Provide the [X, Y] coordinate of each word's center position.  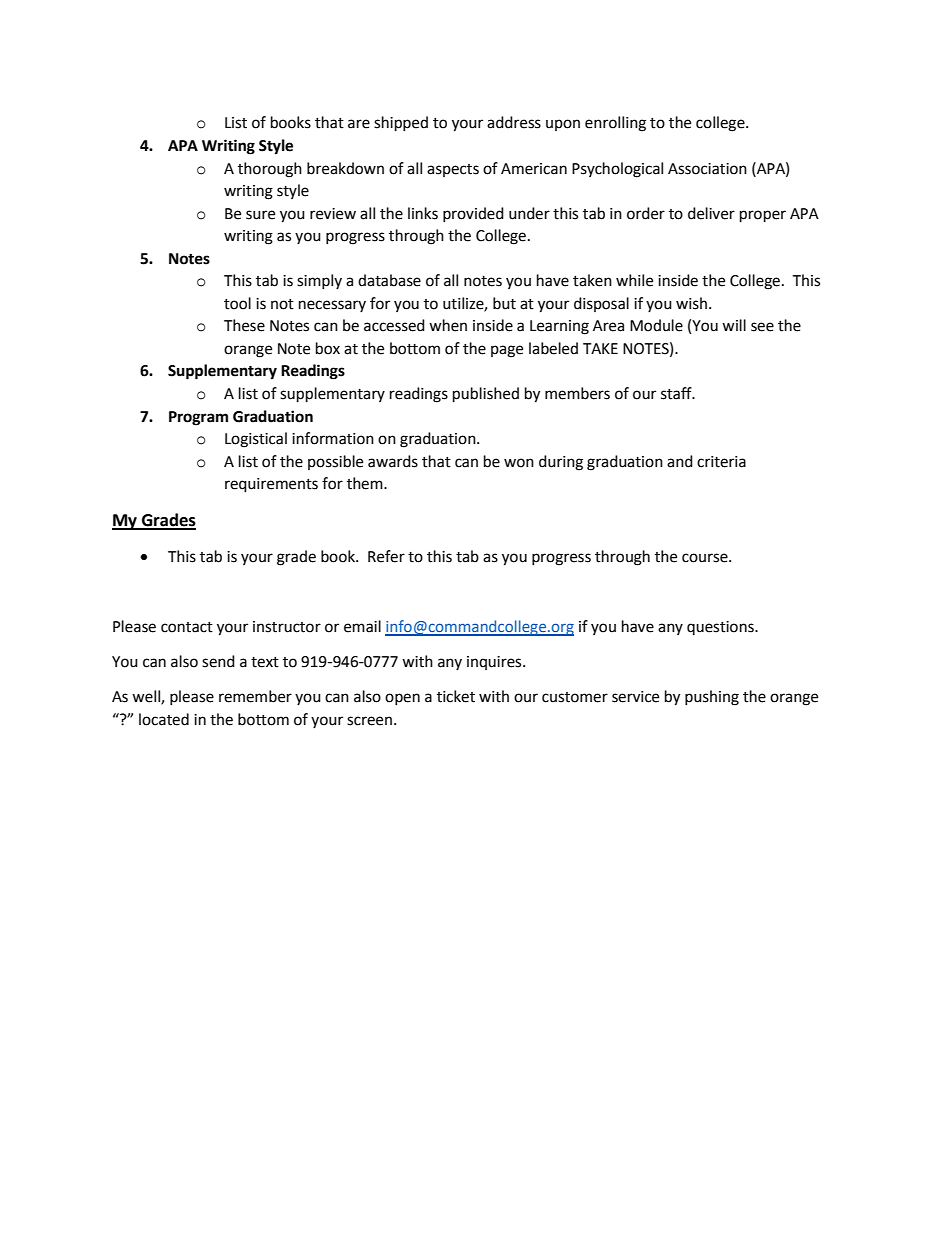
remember [255, 696]
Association [707, 169]
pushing [712, 698]
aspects [453, 170]
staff [677, 393]
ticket [456, 696]
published [486, 395]
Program [198, 418]
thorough [270, 170]
